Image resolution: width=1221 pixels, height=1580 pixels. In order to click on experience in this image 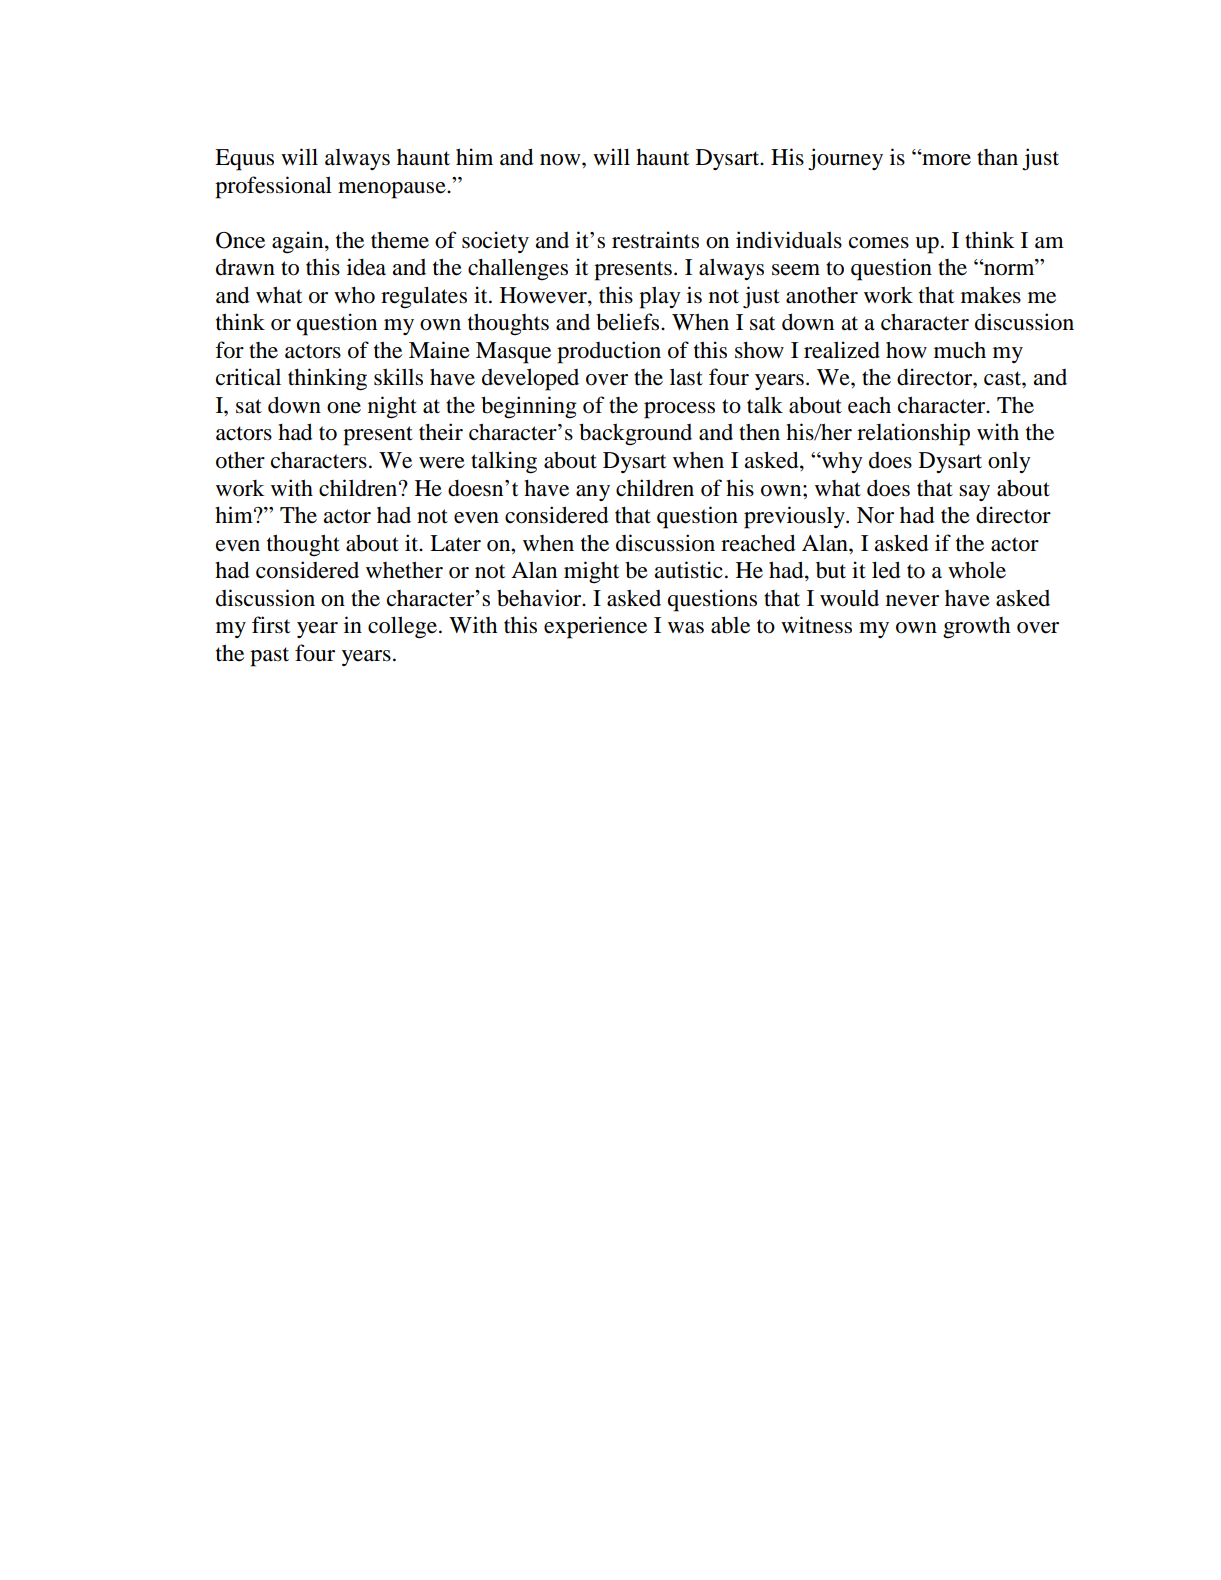, I will do `click(595, 627)`.
